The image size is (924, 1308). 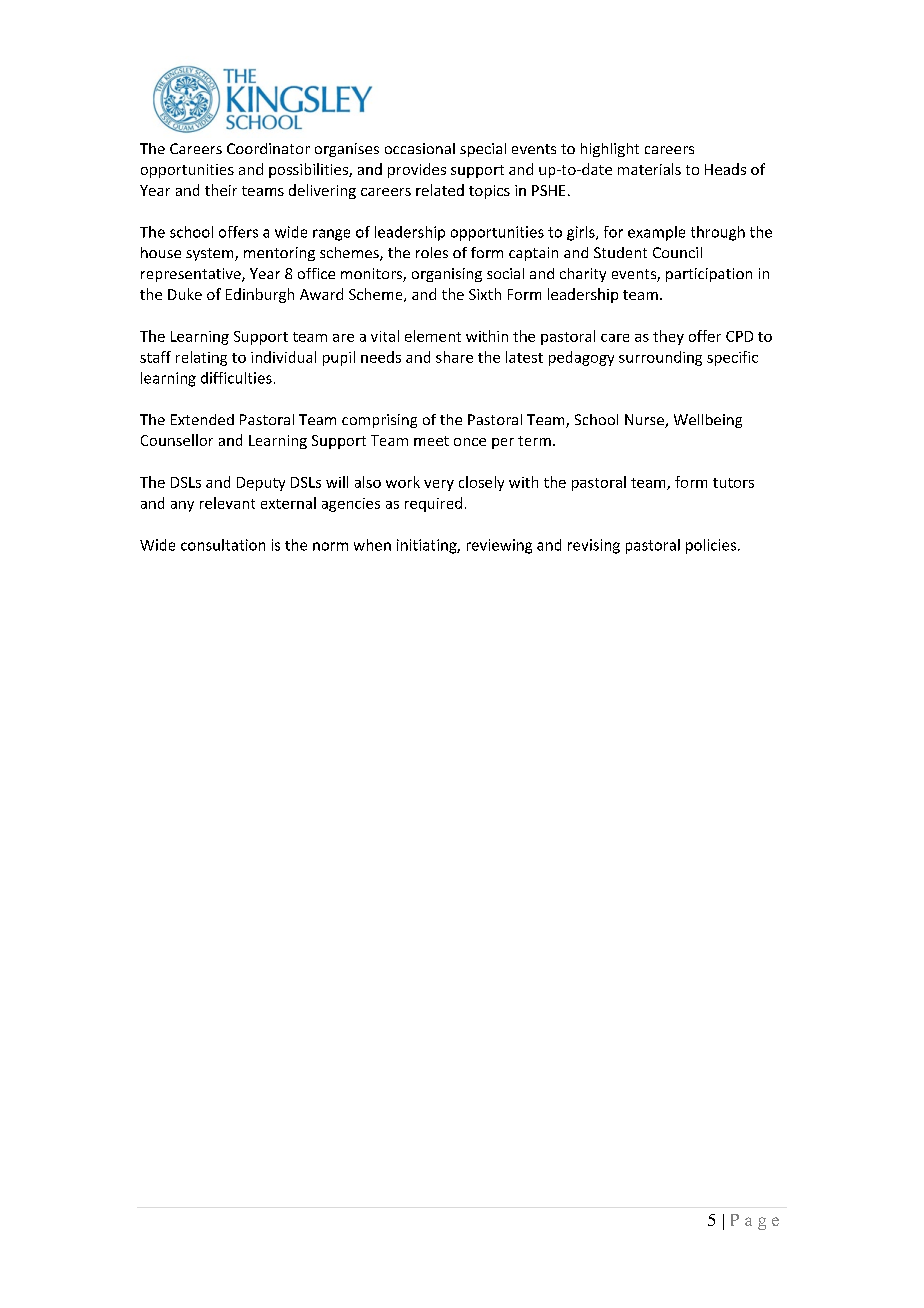 I want to click on Wellbeing, so click(x=708, y=421).
